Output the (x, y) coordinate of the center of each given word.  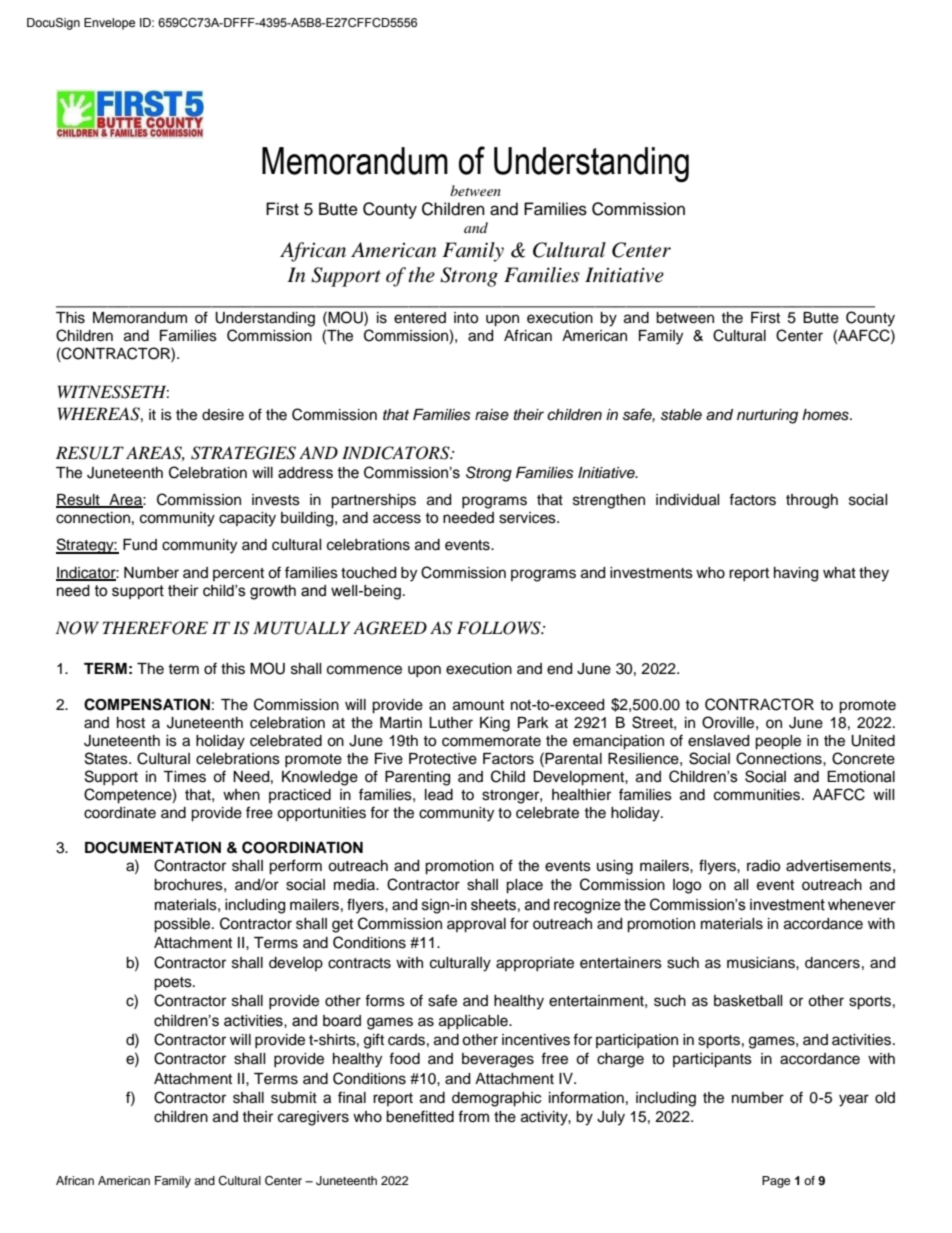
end (559, 669)
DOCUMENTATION (153, 847)
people (778, 742)
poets (174, 984)
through (812, 501)
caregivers (313, 1118)
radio (763, 866)
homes (826, 415)
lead (439, 795)
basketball (748, 1001)
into (466, 318)
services (528, 518)
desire (223, 415)
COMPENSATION (147, 704)
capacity (247, 519)
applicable (474, 1022)
